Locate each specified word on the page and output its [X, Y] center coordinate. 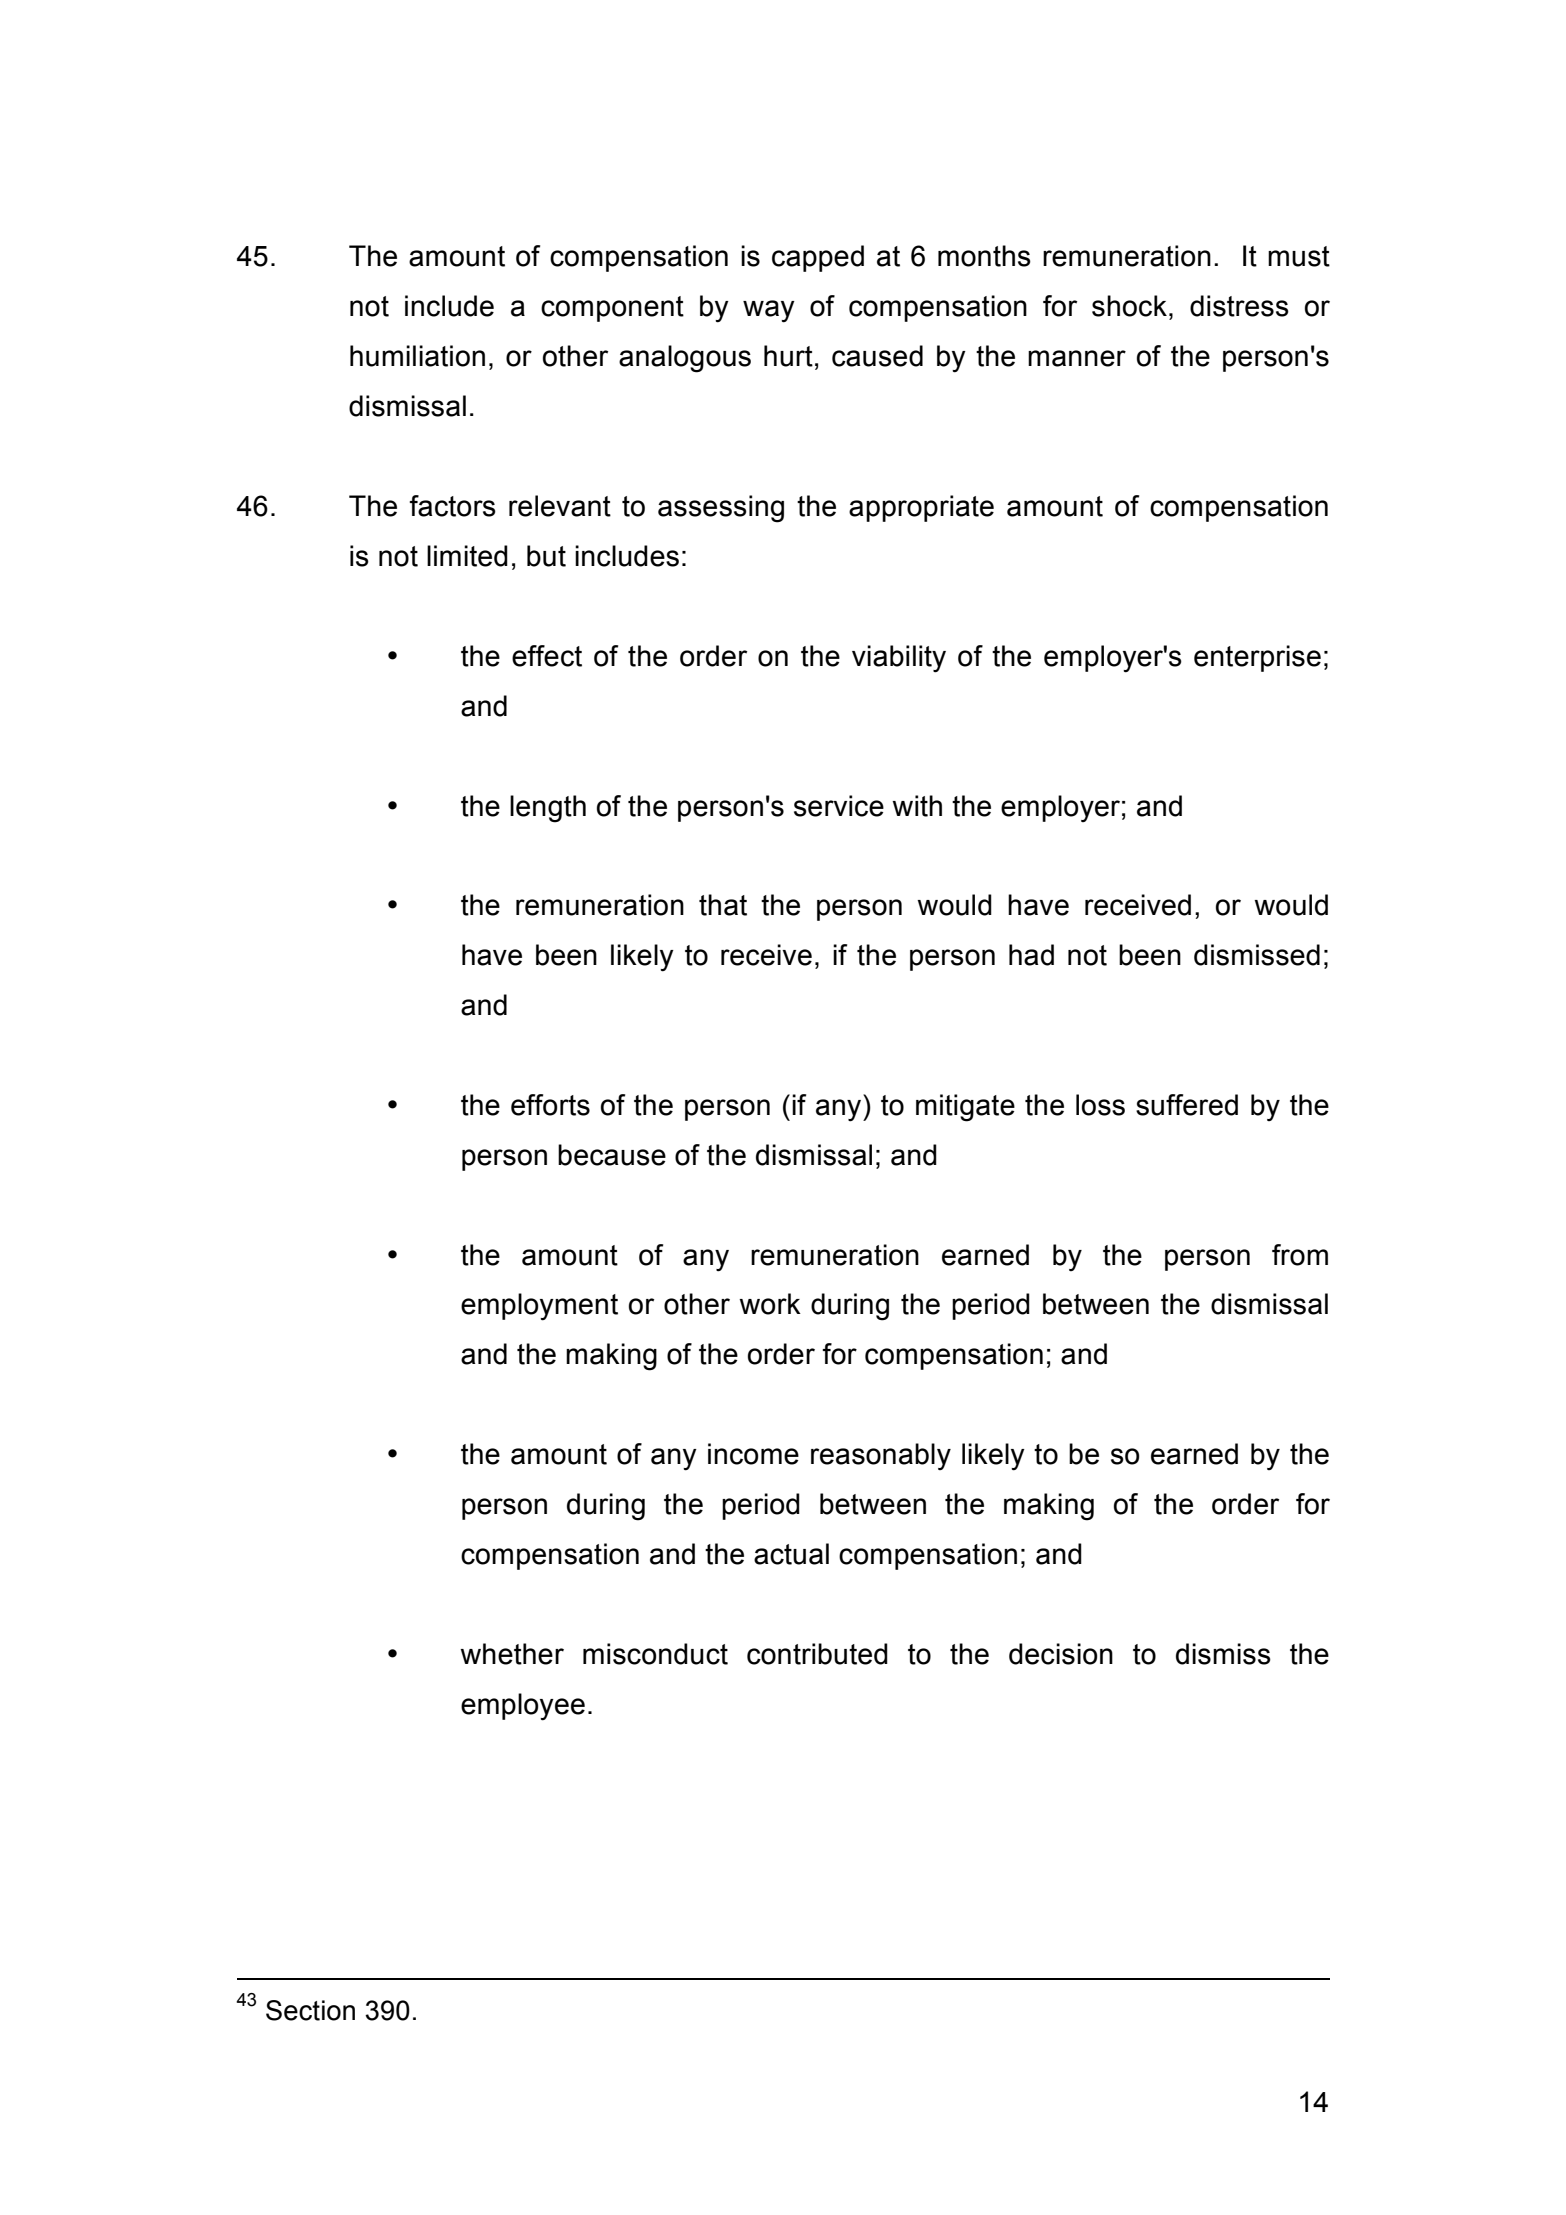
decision [1061, 1654]
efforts [550, 1105]
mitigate [965, 1108]
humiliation [417, 356]
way [769, 311]
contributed [817, 1654]
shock [1129, 306]
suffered [1187, 1105]
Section [310, 2010]
